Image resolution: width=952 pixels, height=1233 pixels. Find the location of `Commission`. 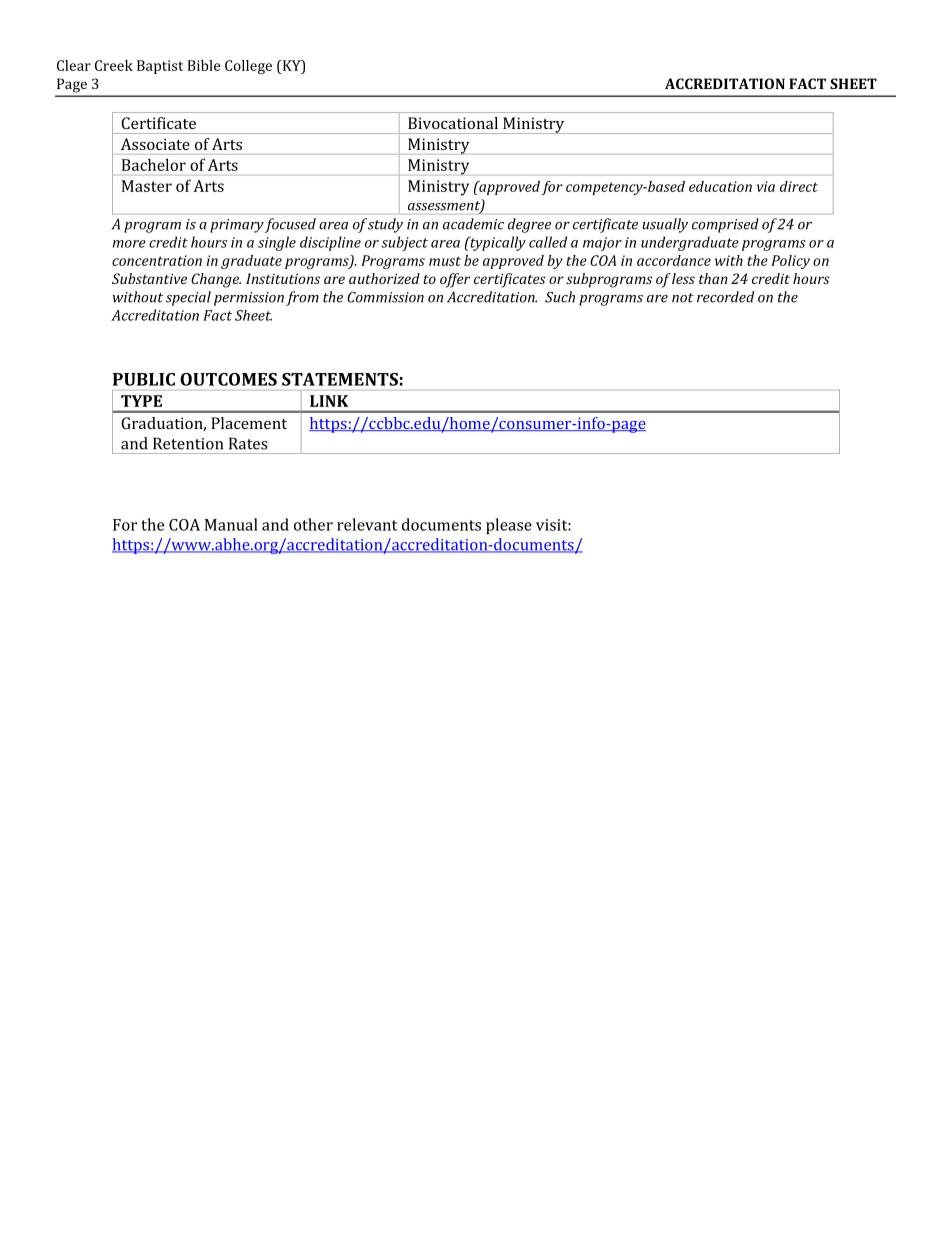

Commission is located at coordinates (385, 297).
